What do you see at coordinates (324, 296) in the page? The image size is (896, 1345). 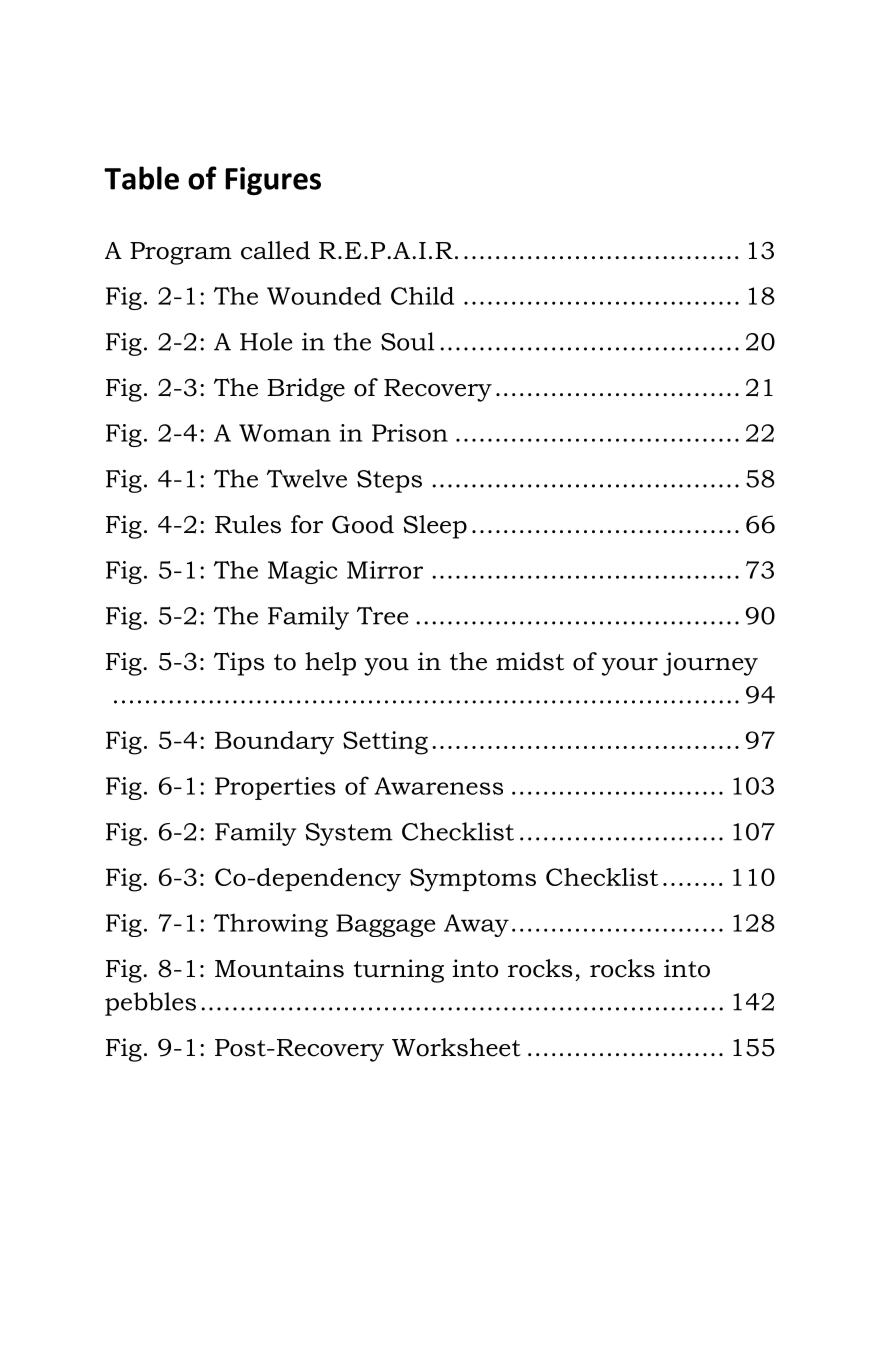 I see `Wounded` at bounding box center [324, 296].
